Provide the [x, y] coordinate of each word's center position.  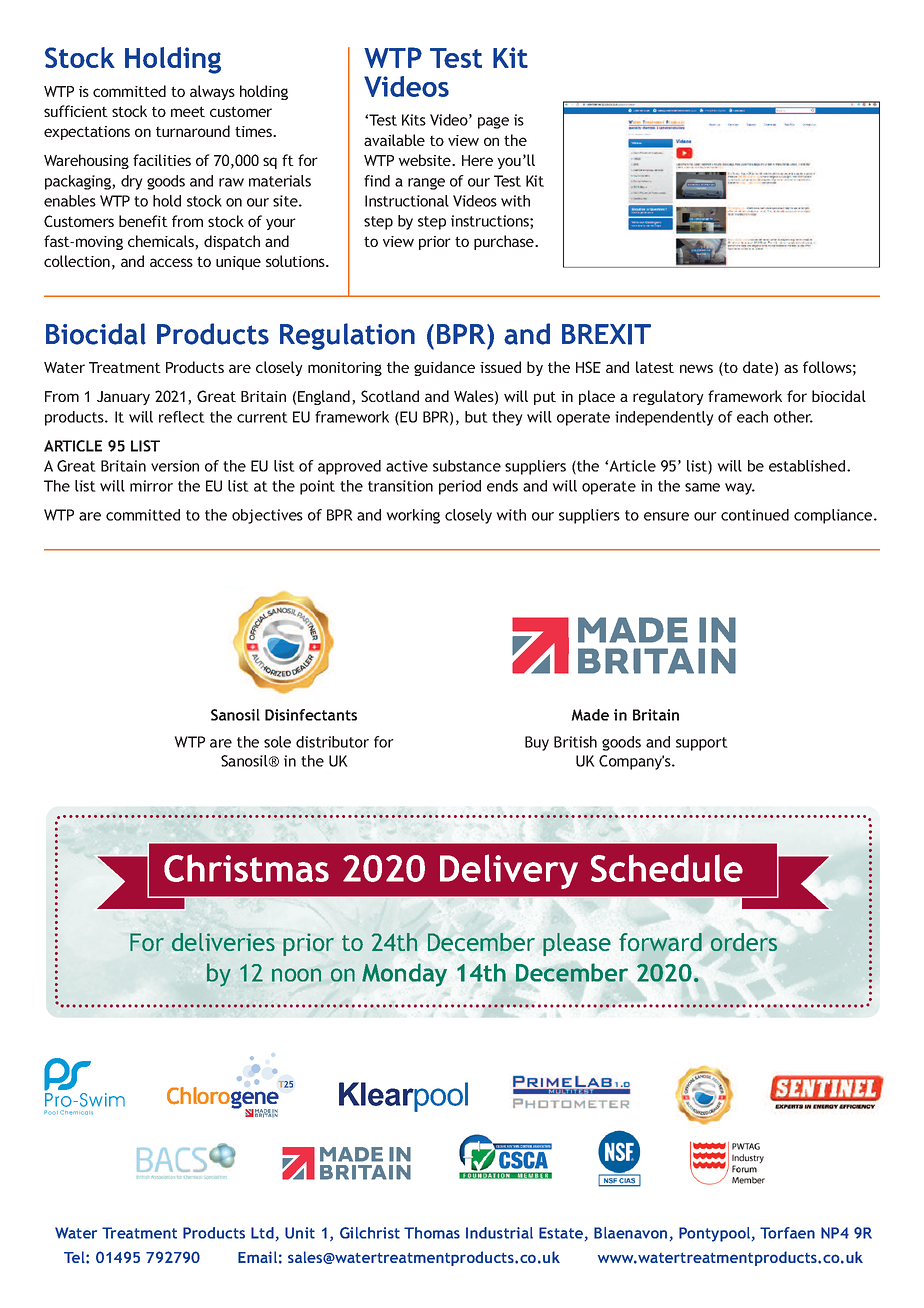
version [175, 466]
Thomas [432, 1233]
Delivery [509, 871]
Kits [414, 120]
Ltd [262, 1233]
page [493, 123]
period [460, 487]
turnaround [193, 131]
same [702, 487]
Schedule [667, 868]
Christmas [246, 868]
